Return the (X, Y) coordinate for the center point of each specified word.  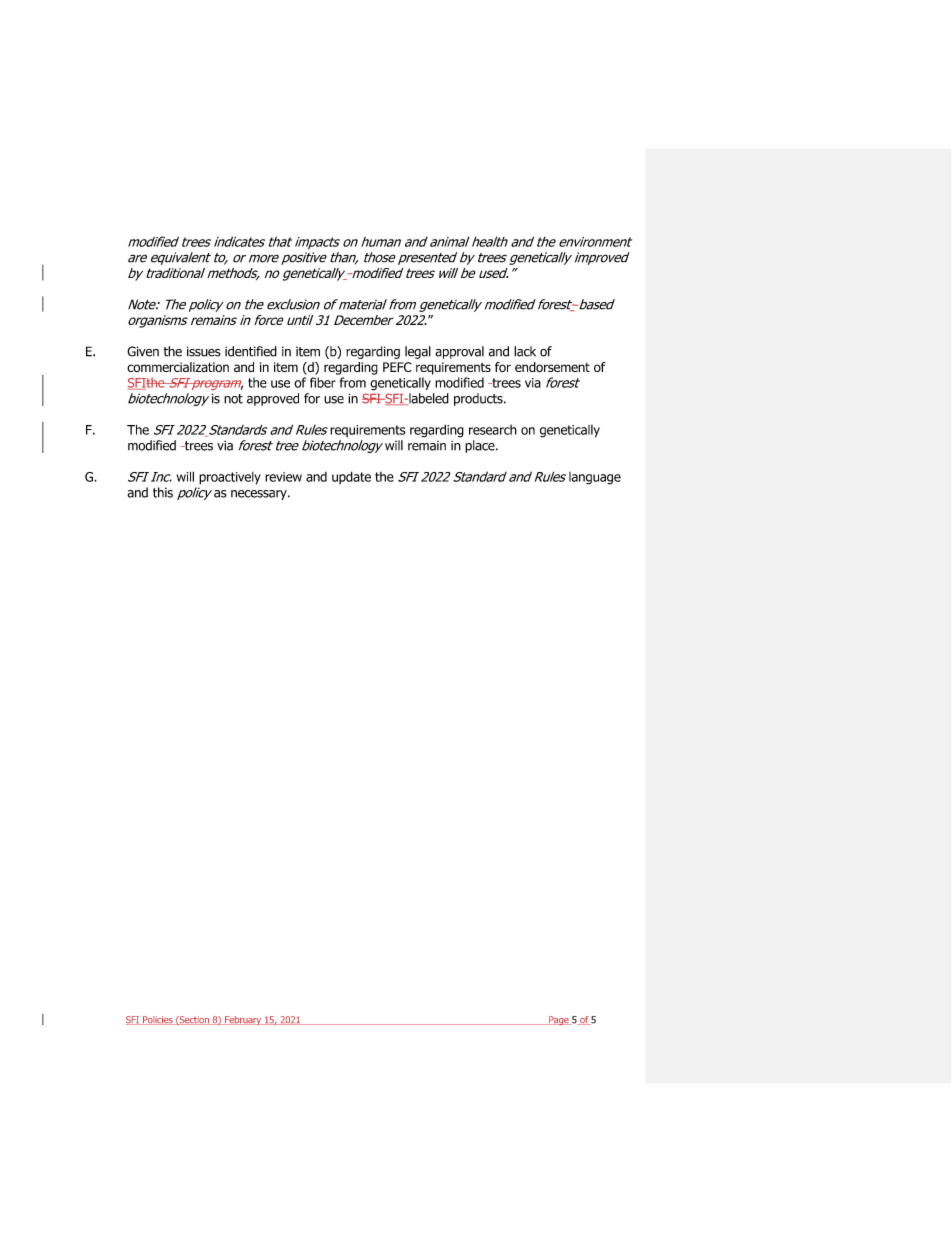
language (595, 478)
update (351, 477)
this (163, 492)
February (243, 1020)
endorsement (552, 367)
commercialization (178, 367)
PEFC (397, 367)
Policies (158, 1020)
